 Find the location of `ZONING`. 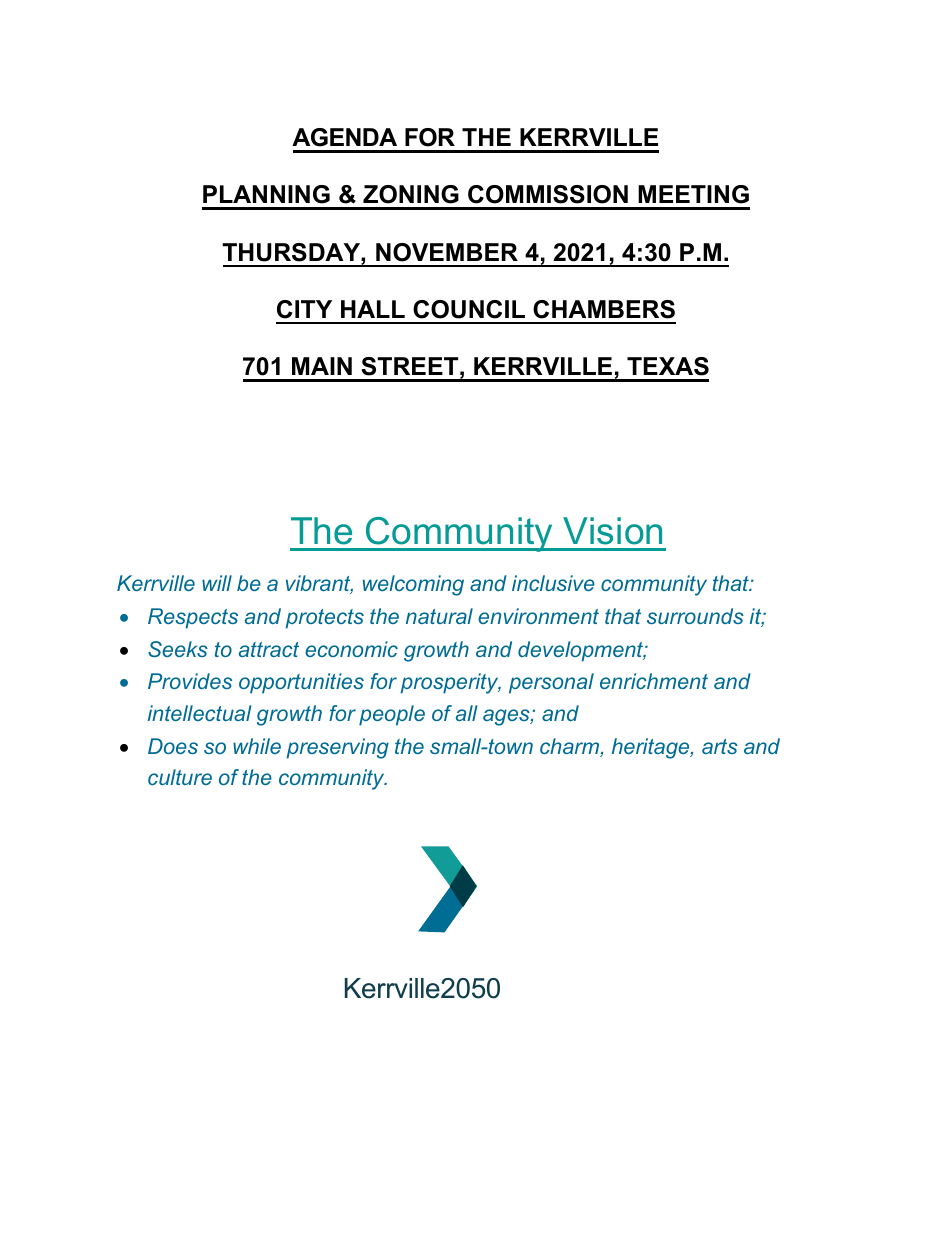

ZONING is located at coordinates (411, 194).
